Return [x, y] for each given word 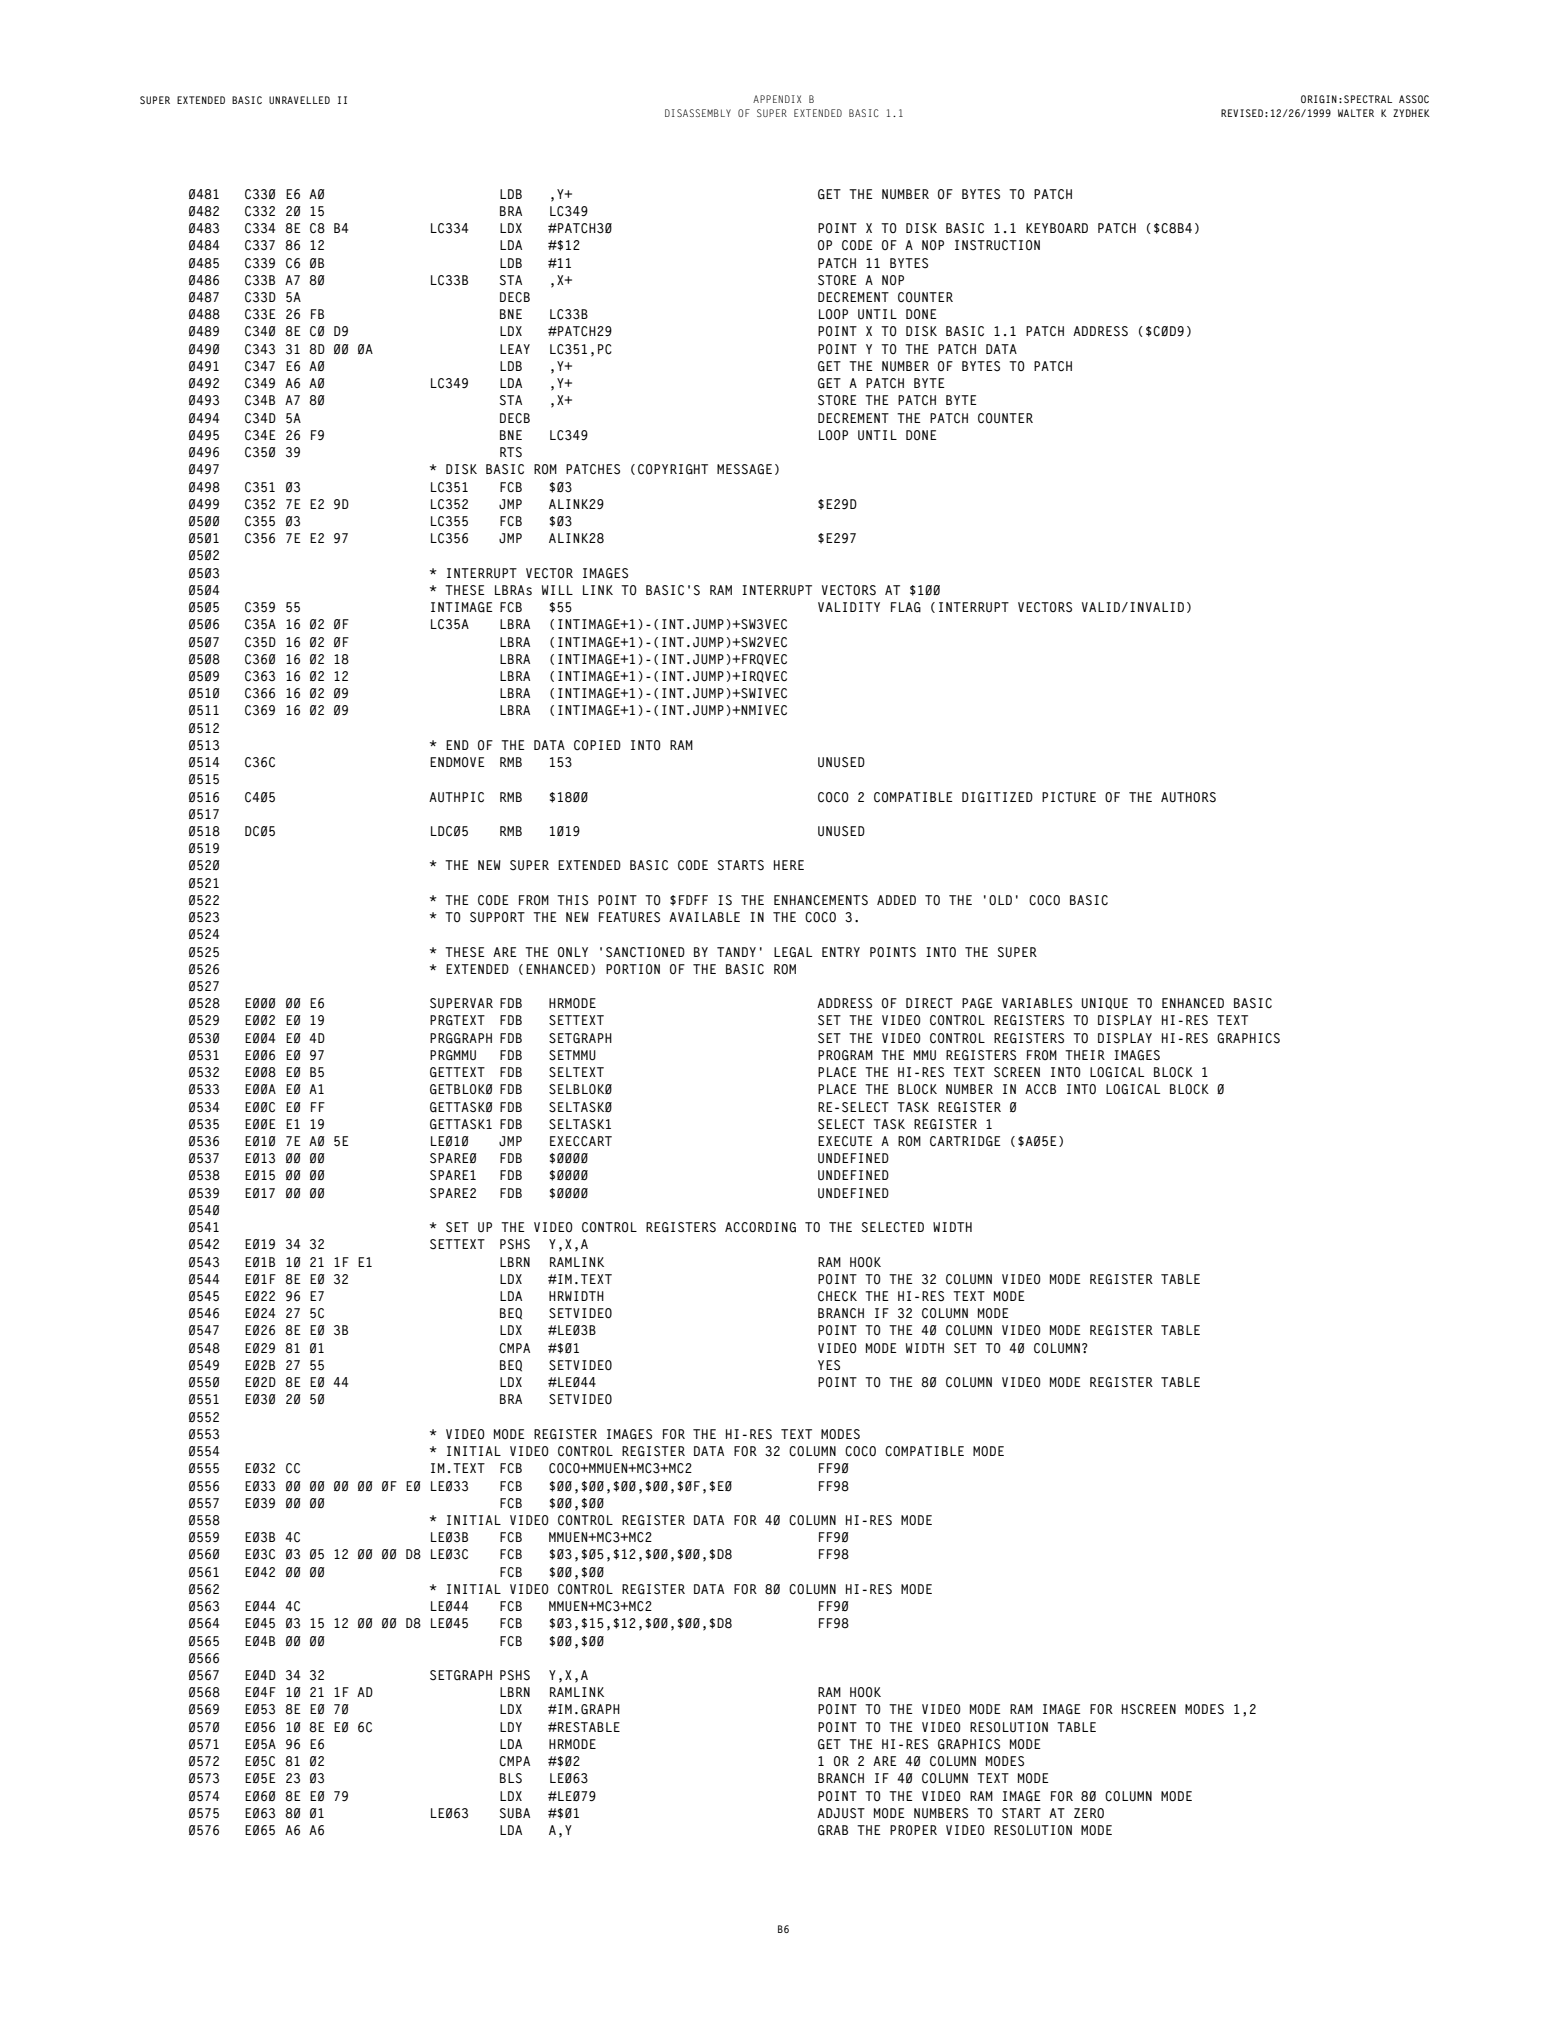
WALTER [1356, 113]
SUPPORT [497, 917]
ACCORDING [760, 1227]
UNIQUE [1105, 1004]
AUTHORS [1188, 797]
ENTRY [841, 952]
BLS [511, 1778]
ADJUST [841, 1813]
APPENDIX [777, 99]
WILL [557, 590]
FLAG [906, 607]
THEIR [1085, 1055]
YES [829, 1365]
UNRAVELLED [299, 100]
